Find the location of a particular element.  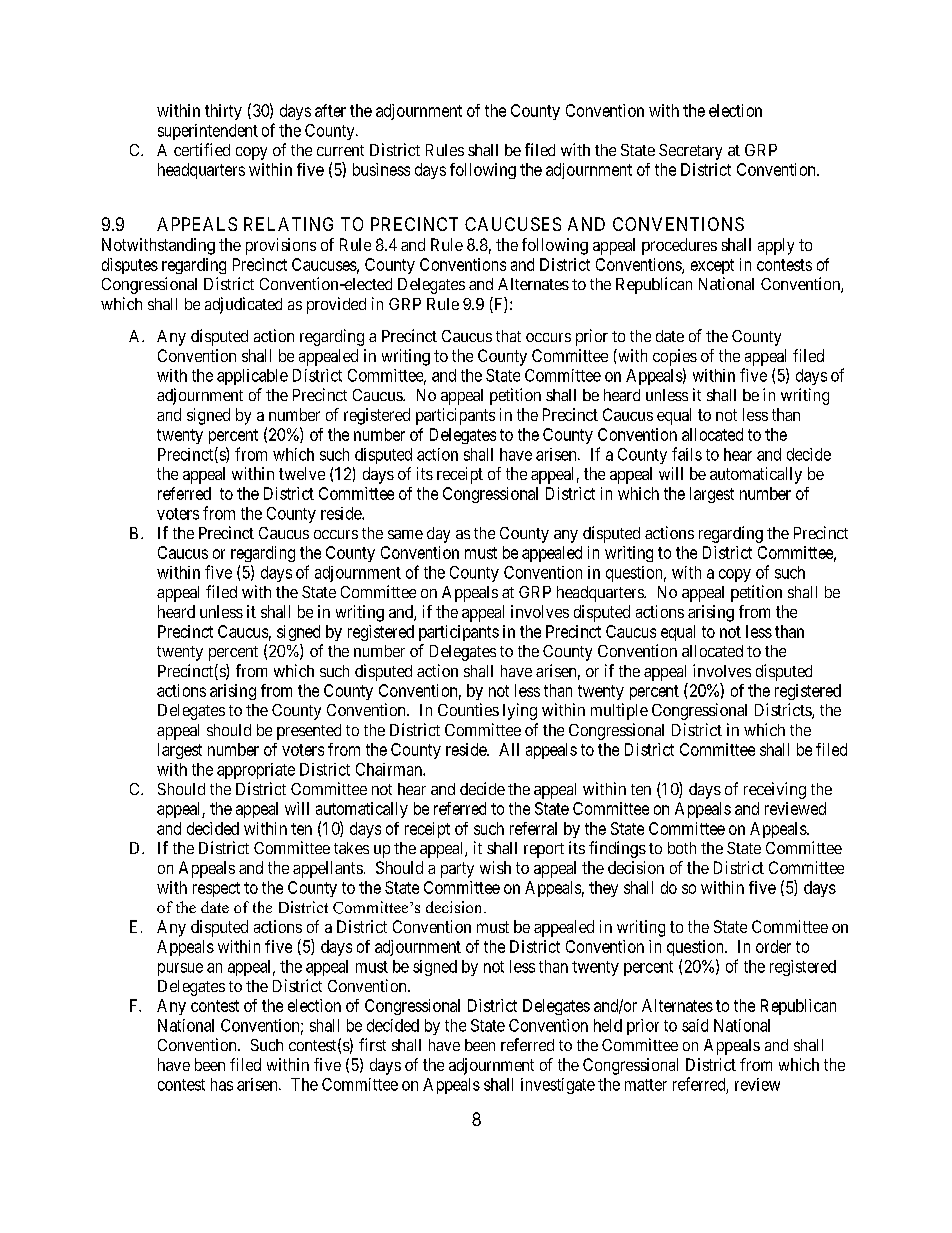

party is located at coordinates (457, 870).
